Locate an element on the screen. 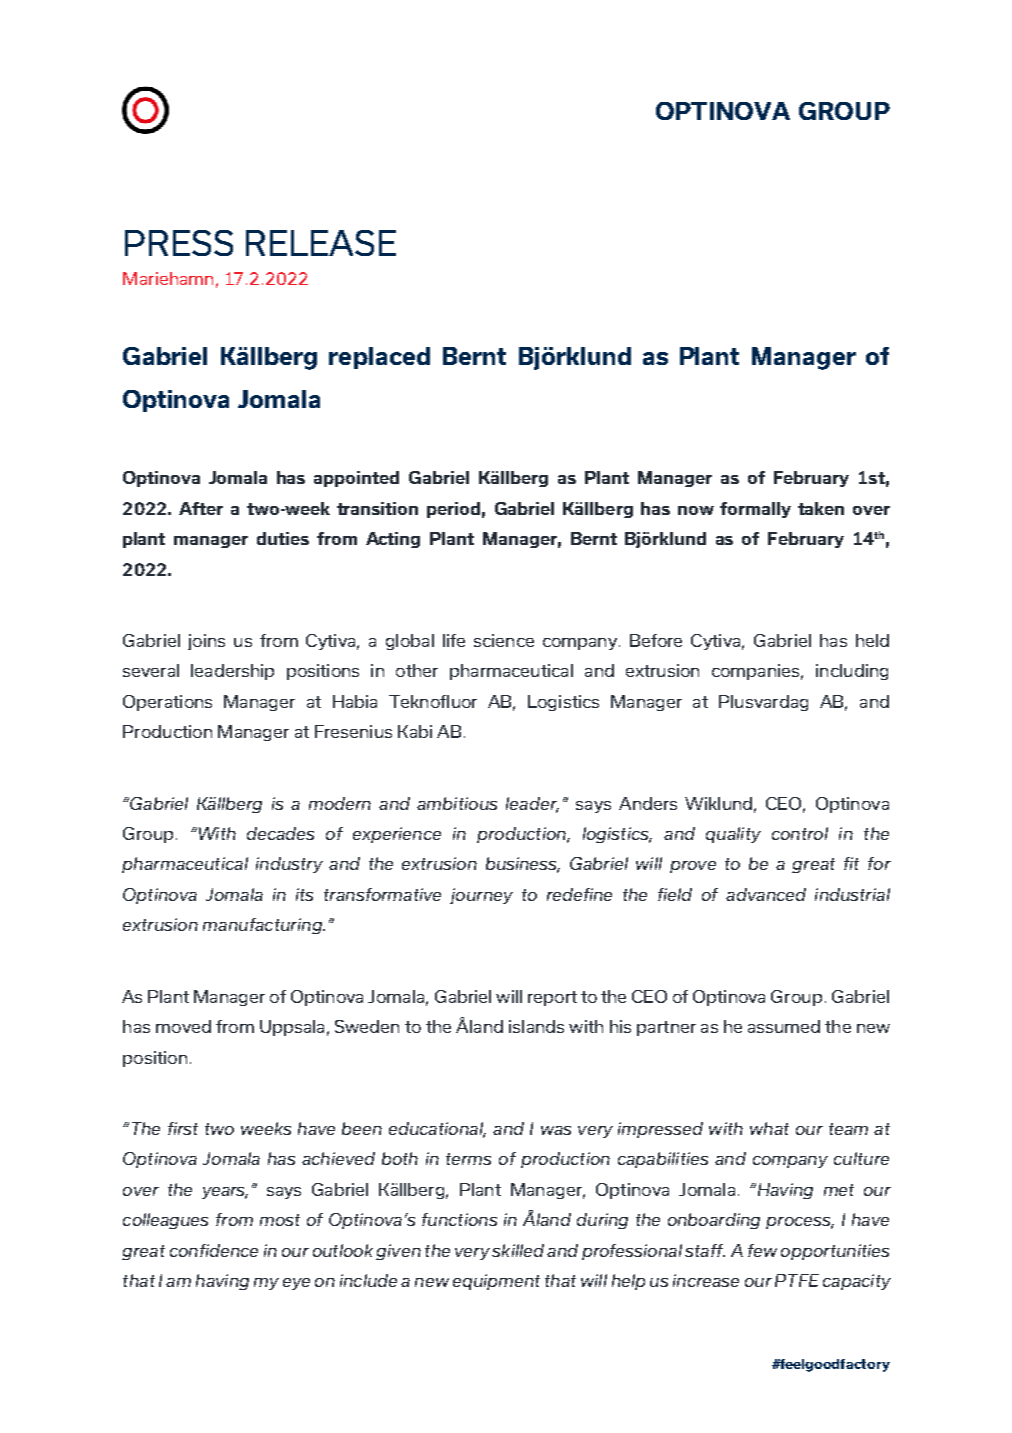 The width and height of the screenshot is (1012, 1433). confidence is located at coordinates (214, 1250).
